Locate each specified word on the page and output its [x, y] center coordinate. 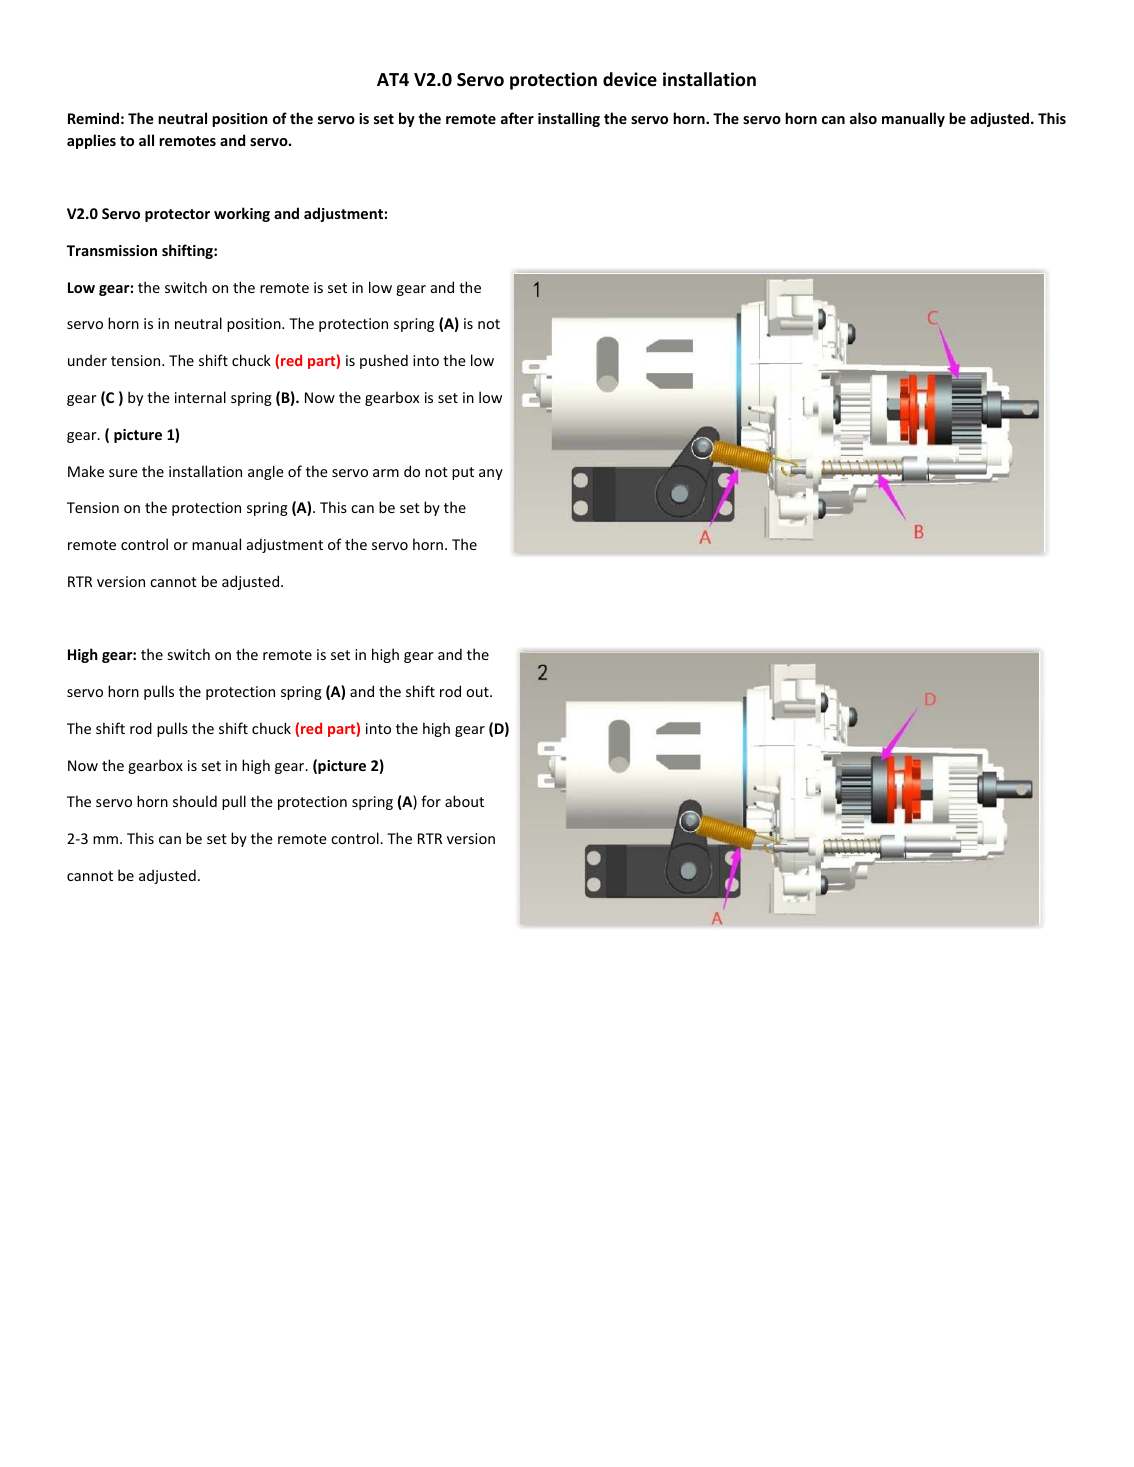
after [517, 118]
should [195, 801]
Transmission [112, 250]
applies [91, 141]
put [463, 473]
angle [266, 472]
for [431, 801]
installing [569, 119]
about [464, 801]
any [491, 474]
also [863, 118]
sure [123, 473]
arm [386, 473]
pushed [384, 361]
